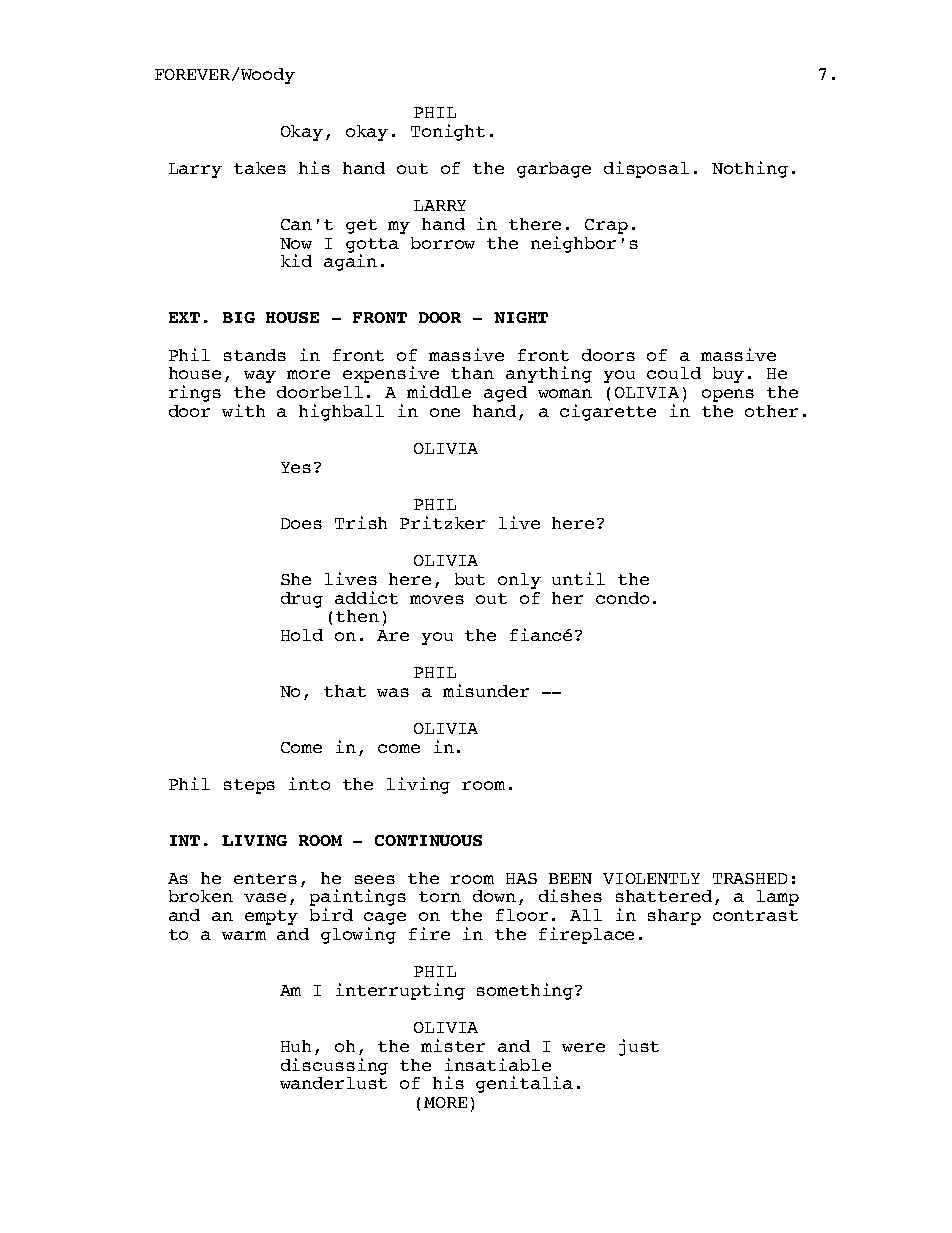  What do you see at coordinates (296, 1046) in the screenshot?
I see `Huh` at bounding box center [296, 1046].
